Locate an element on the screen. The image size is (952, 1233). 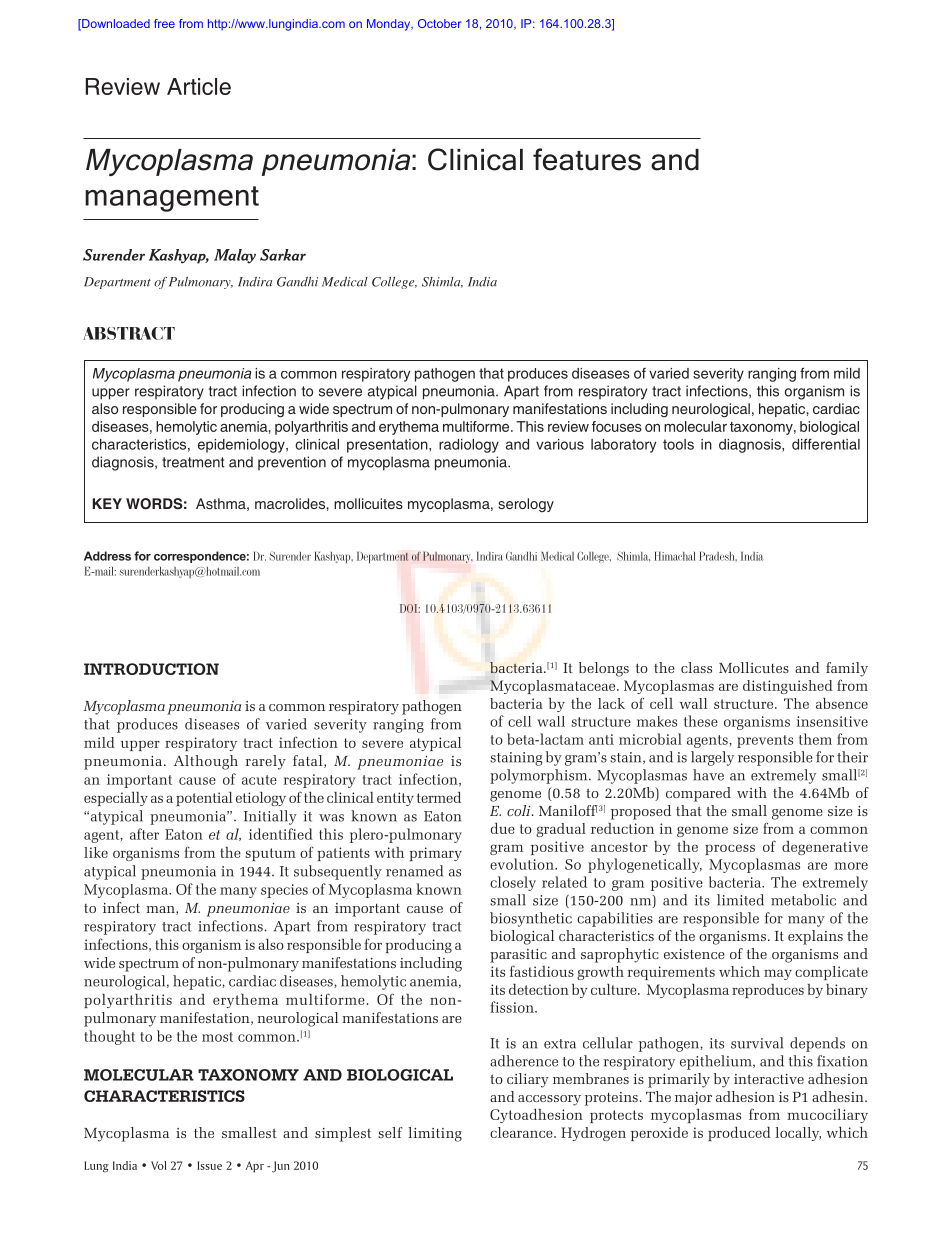
Issue is located at coordinates (209, 1165).
